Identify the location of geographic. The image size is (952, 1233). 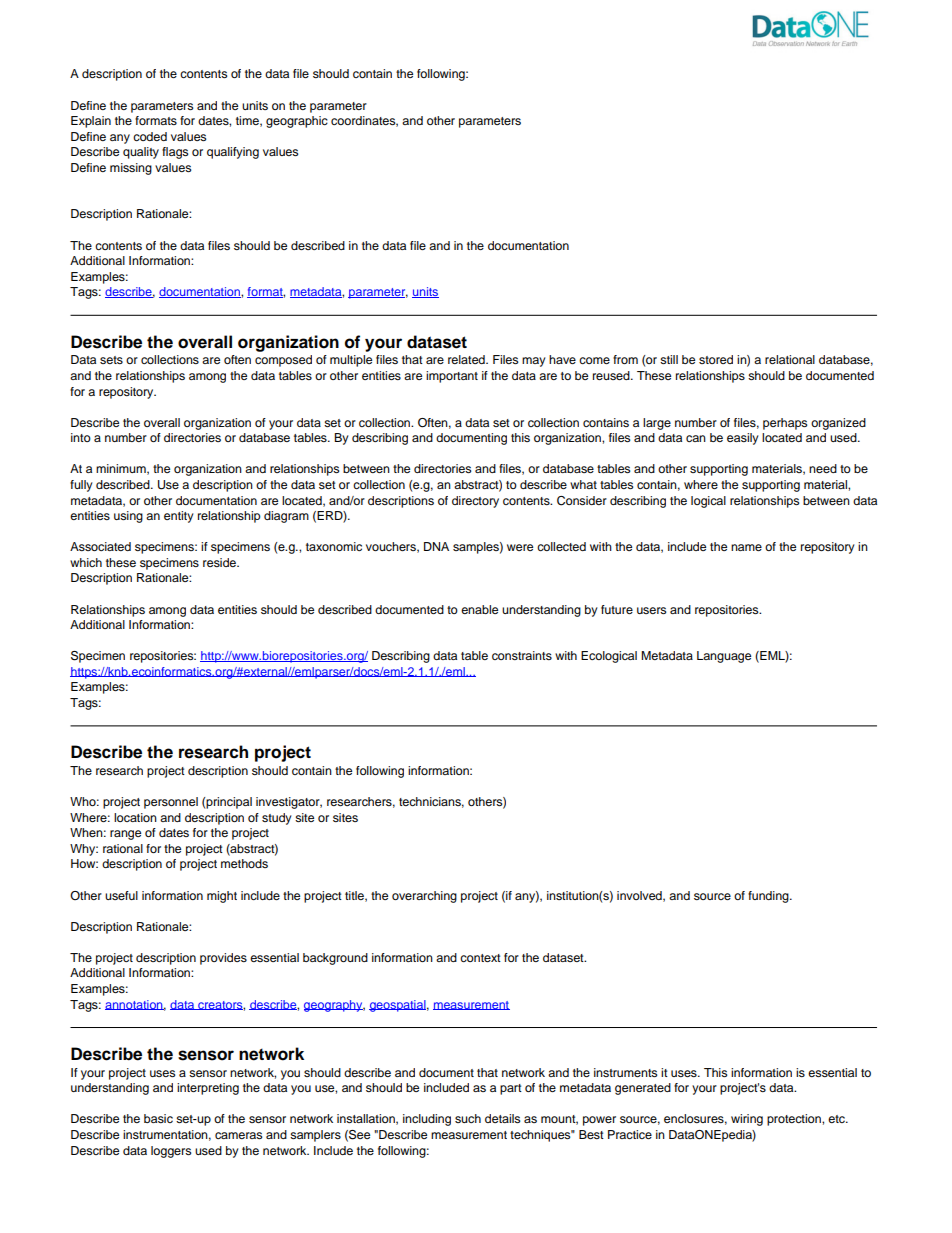
(297, 122).
